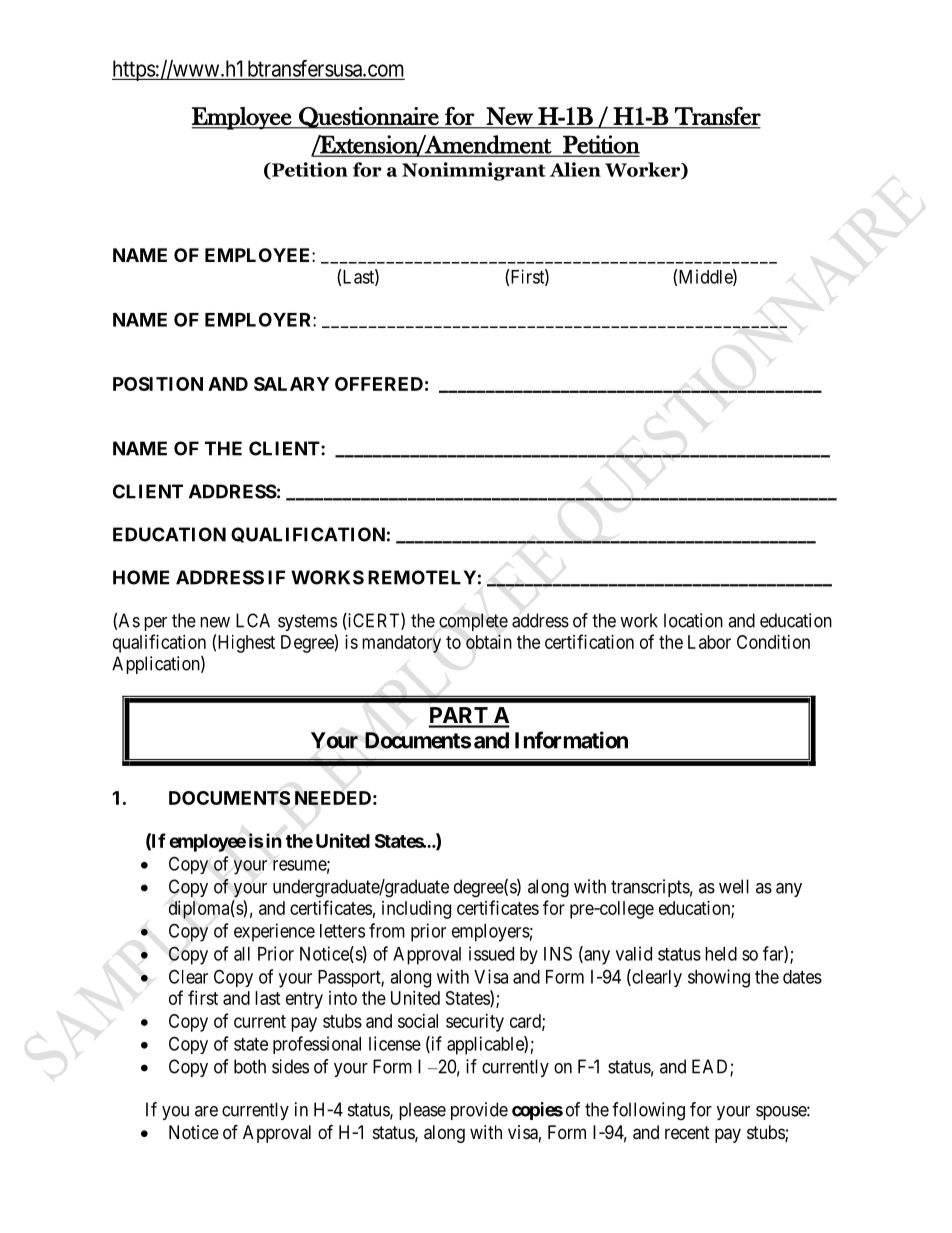 The height and width of the page is (1233, 952). I want to click on complete, so click(473, 622).
